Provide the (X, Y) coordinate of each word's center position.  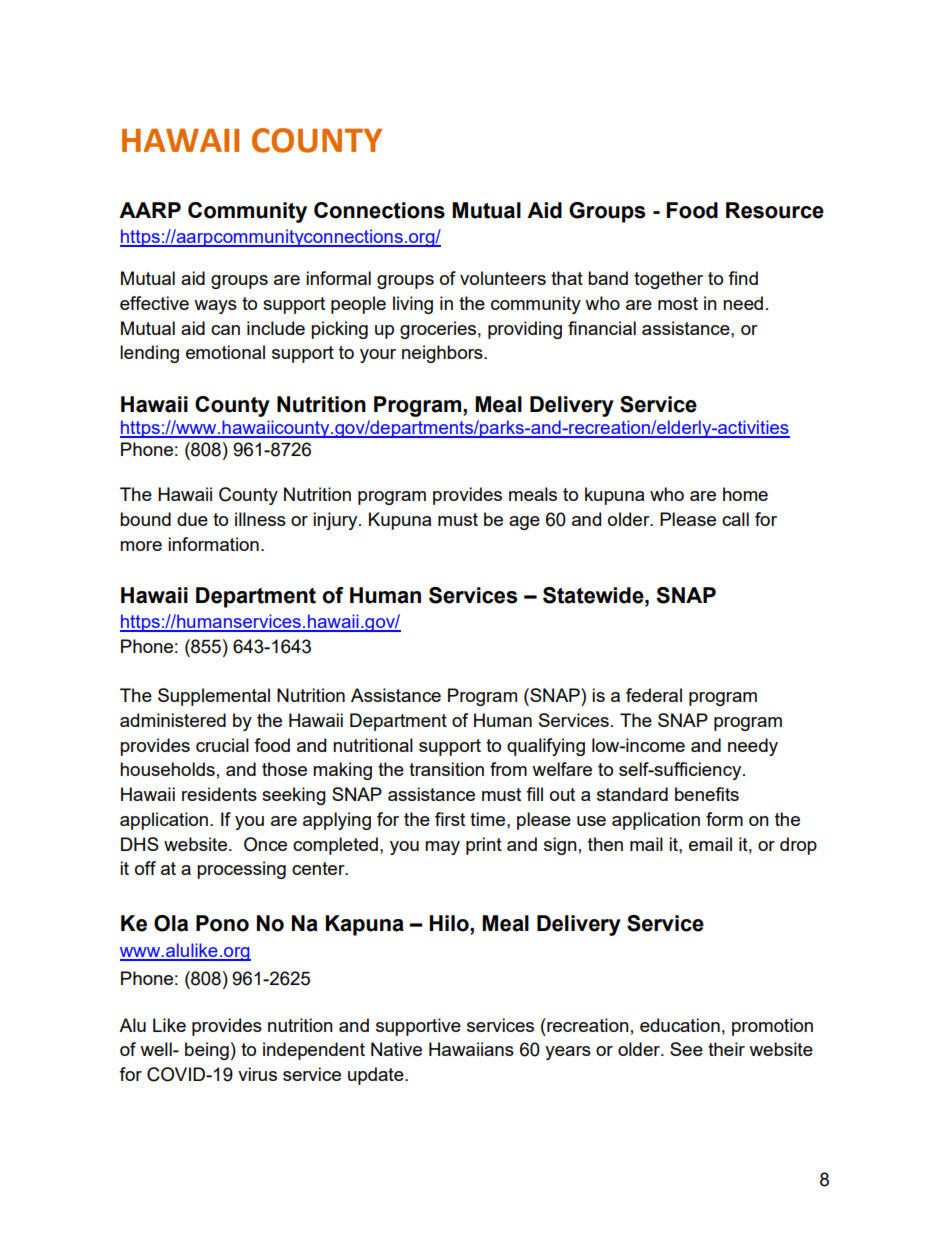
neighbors (443, 354)
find (743, 278)
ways (215, 307)
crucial (222, 745)
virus (257, 1074)
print (484, 846)
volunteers (503, 278)
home (745, 494)
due (192, 519)
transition (446, 769)
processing (241, 870)
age (524, 523)
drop (798, 846)
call (735, 519)
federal (654, 695)
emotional (225, 352)
